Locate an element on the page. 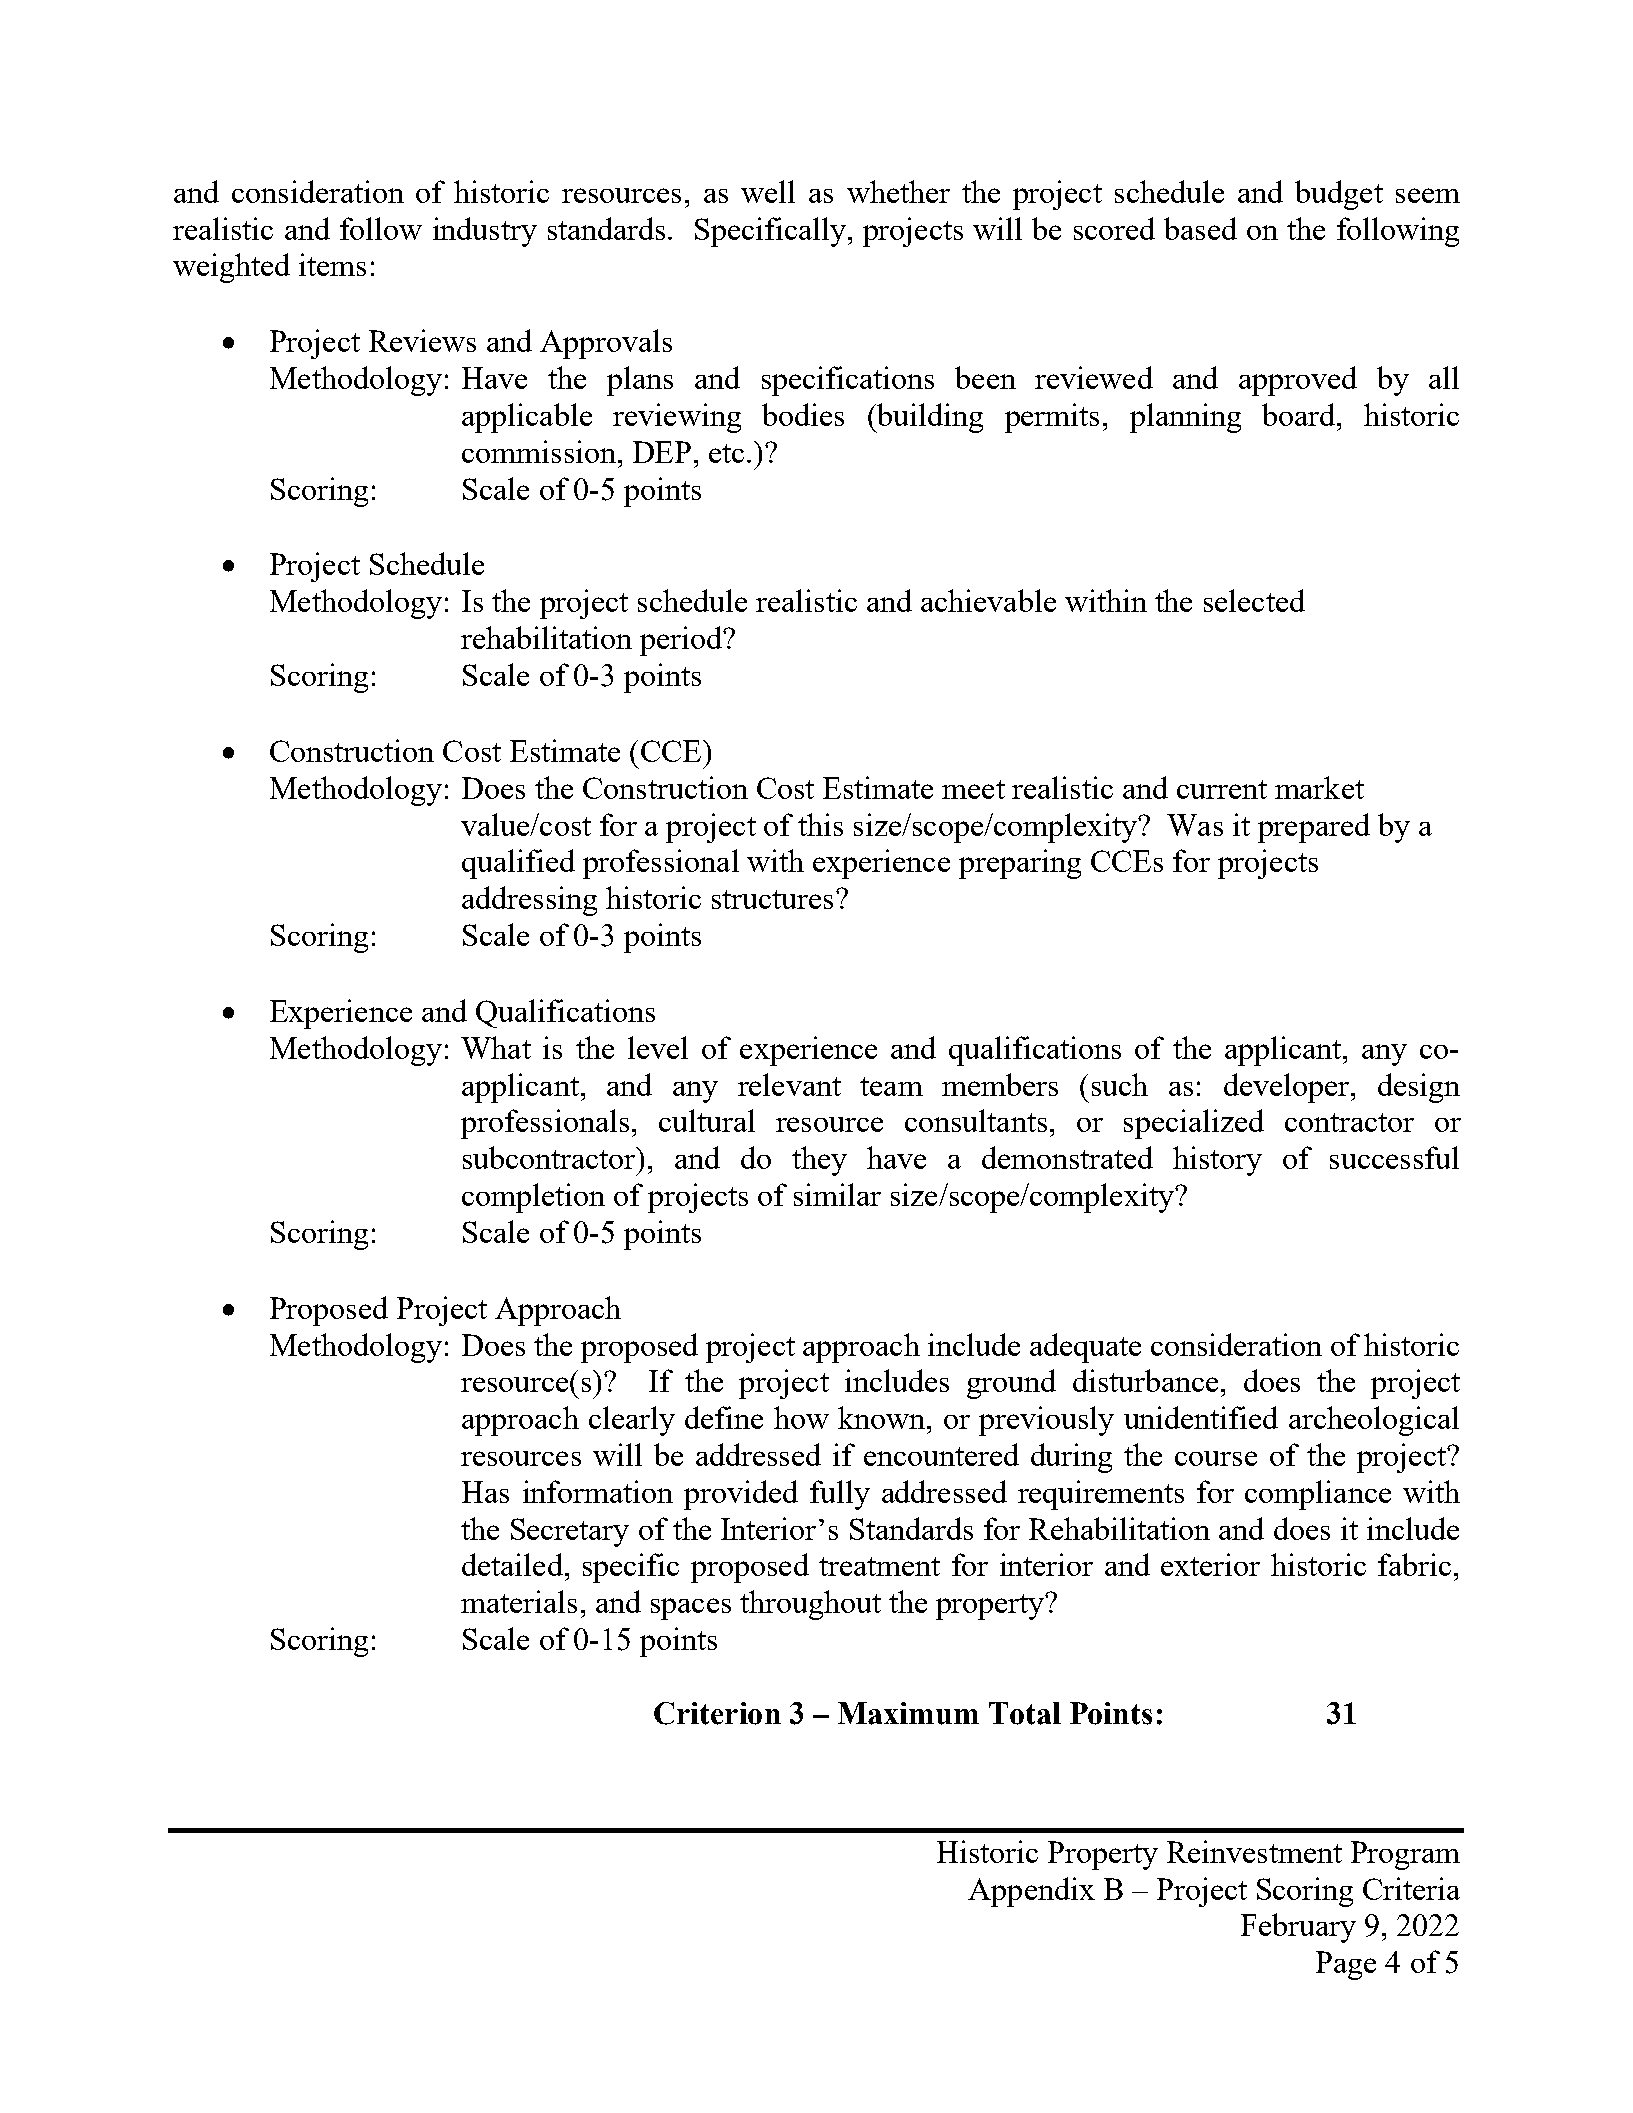  well is located at coordinates (768, 191).
